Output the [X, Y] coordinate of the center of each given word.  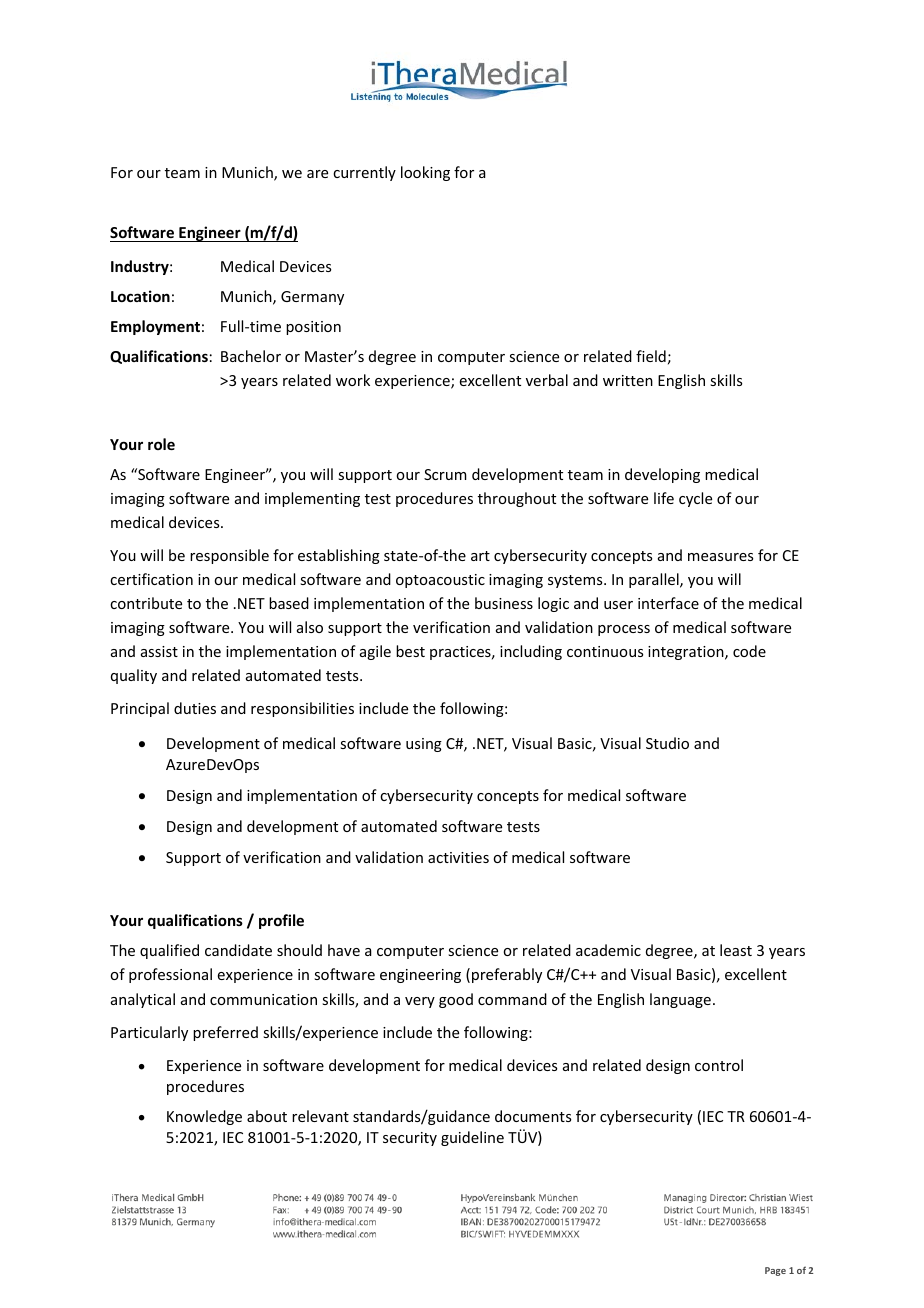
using [424, 745]
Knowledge [204, 1117]
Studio [667, 743]
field [651, 356]
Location [140, 296]
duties [195, 708]
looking [425, 173]
